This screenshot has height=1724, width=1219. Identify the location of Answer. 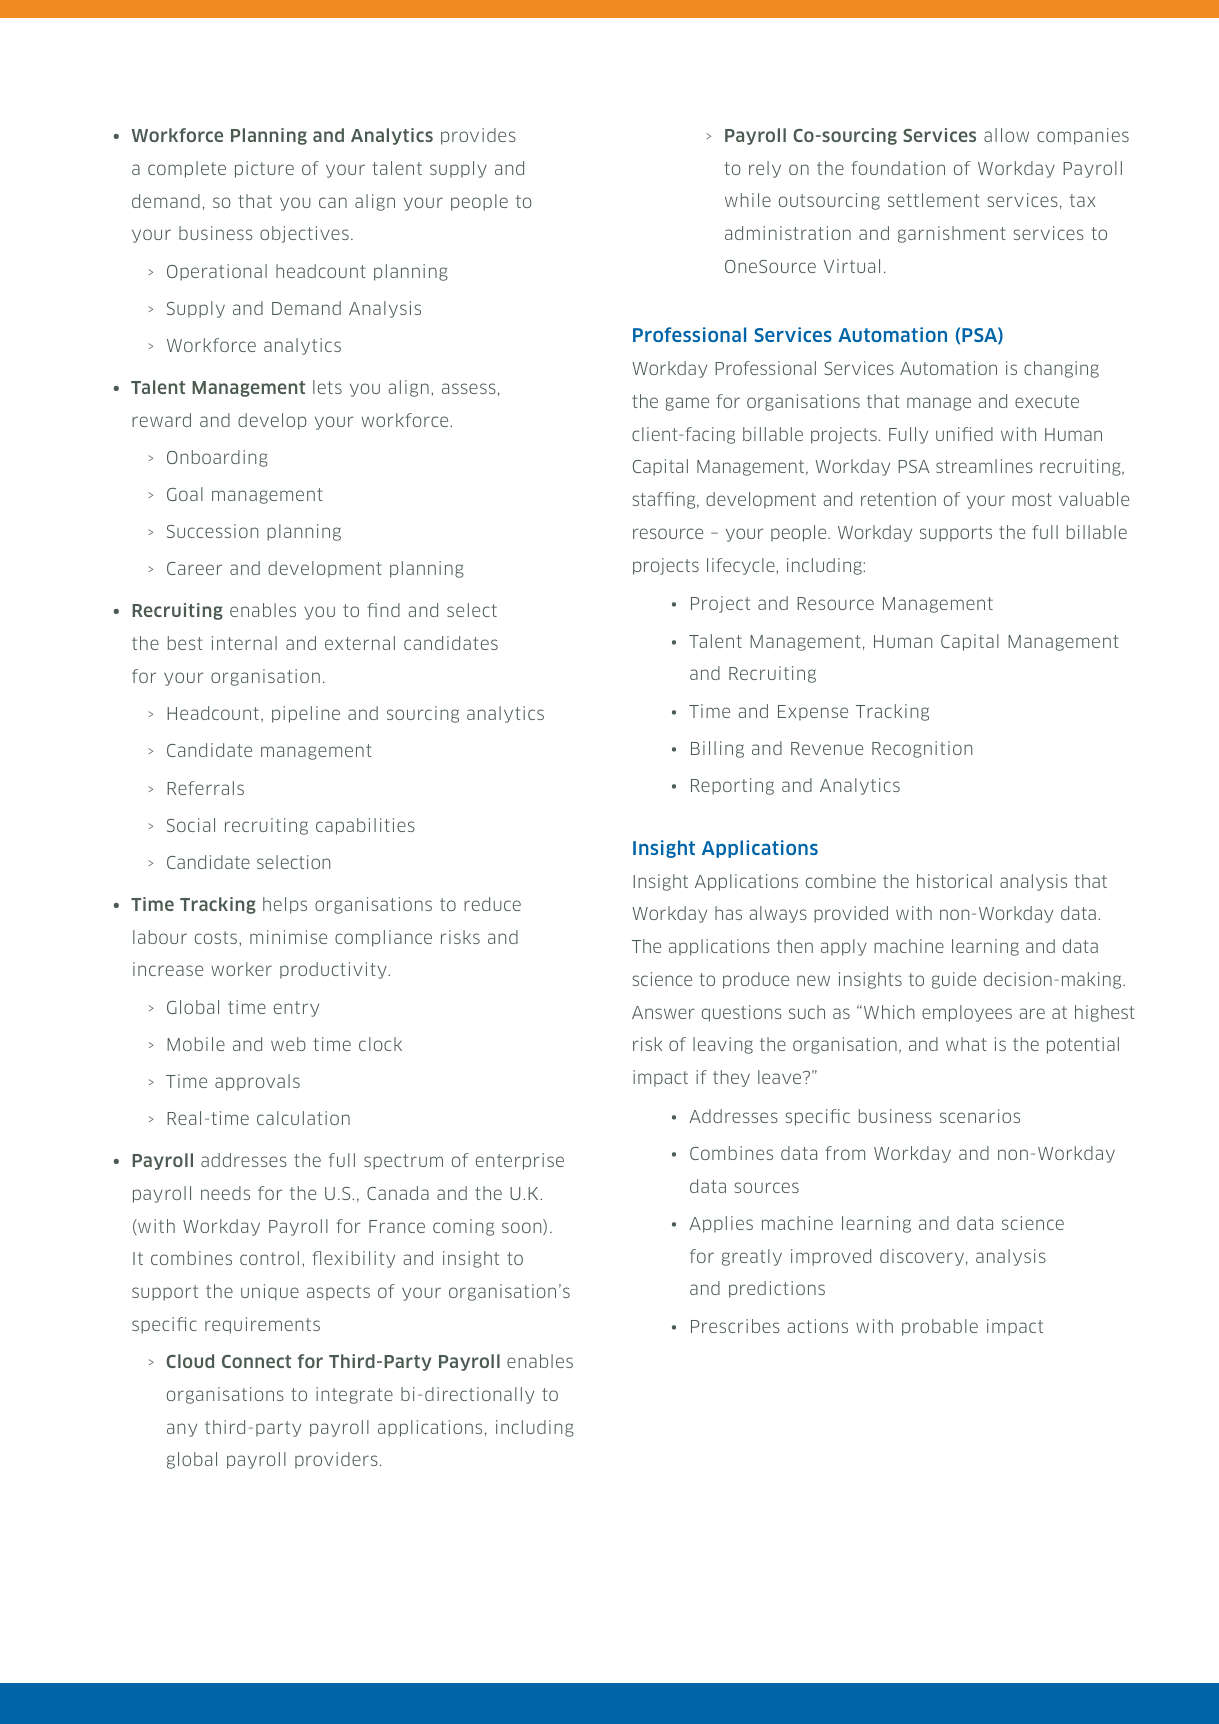
(663, 1012).
